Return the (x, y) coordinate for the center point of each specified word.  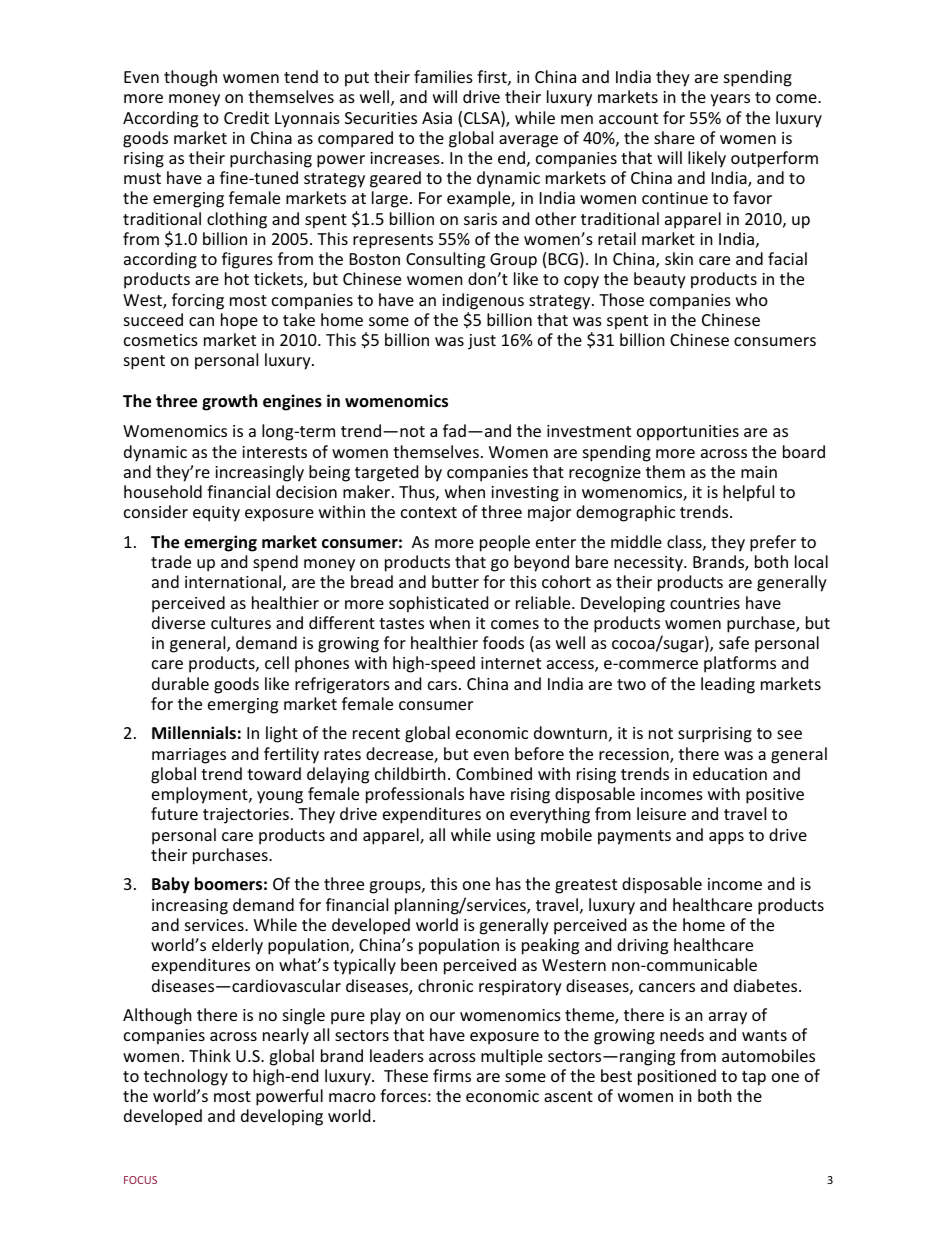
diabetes (767, 985)
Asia (437, 118)
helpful (748, 493)
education (730, 773)
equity (216, 514)
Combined (494, 773)
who (752, 299)
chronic (445, 985)
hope (239, 321)
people (505, 543)
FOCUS (140, 1180)
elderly (237, 946)
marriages (189, 756)
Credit (246, 117)
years (730, 100)
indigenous (483, 301)
